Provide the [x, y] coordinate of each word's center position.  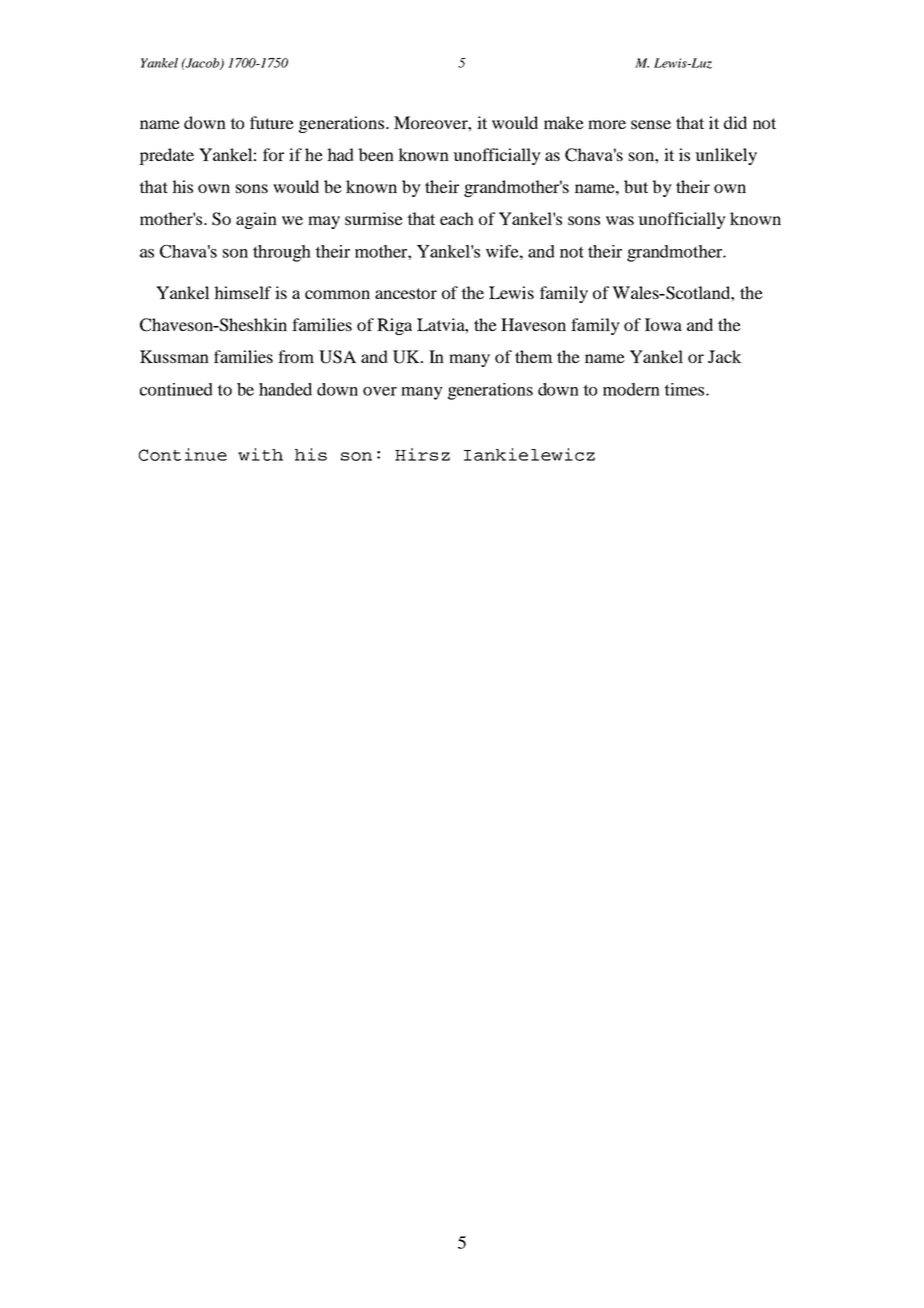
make [564, 122]
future [272, 122]
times [685, 389]
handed [285, 389]
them [534, 356]
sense [651, 124]
